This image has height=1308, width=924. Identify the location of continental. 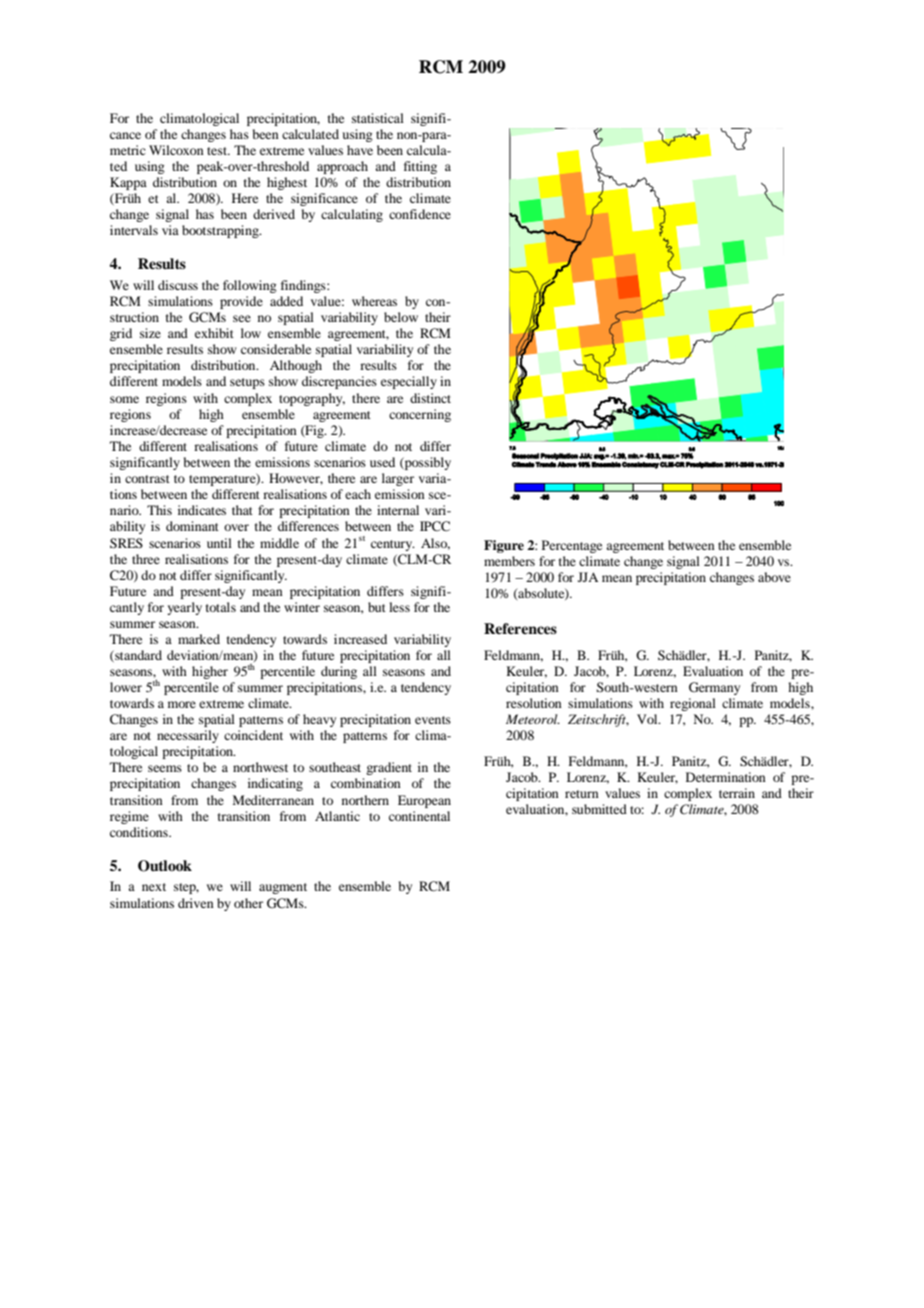
(419, 816).
